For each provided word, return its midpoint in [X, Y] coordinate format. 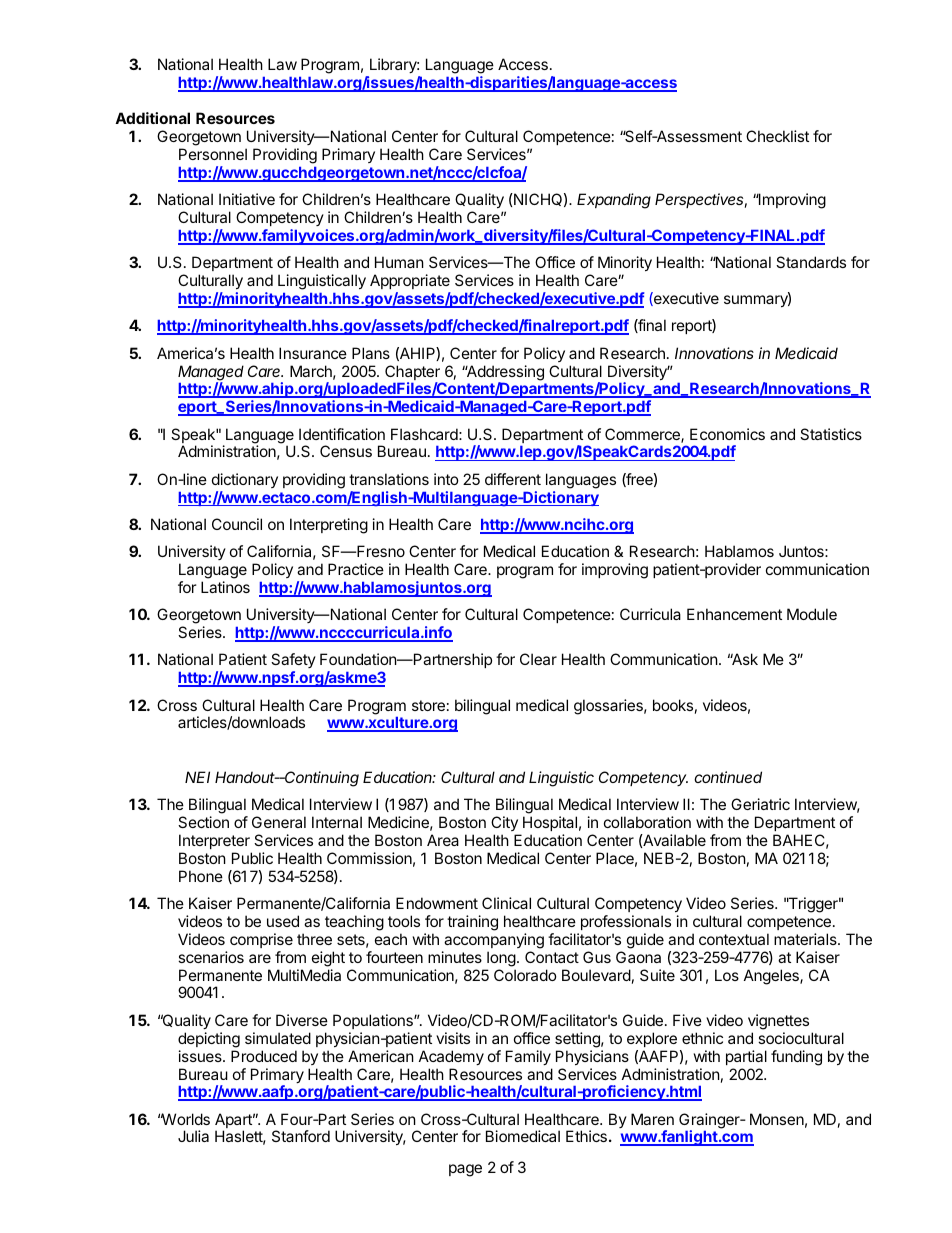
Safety [293, 662]
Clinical [506, 903]
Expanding [614, 201]
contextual [734, 939]
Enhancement [734, 614]
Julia [193, 1136]
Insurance [313, 353]
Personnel [213, 154]
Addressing [504, 374]
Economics [727, 434]
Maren [652, 1119]
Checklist [777, 136]
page [465, 1170]
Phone [201, 876]
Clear [538, 659]
